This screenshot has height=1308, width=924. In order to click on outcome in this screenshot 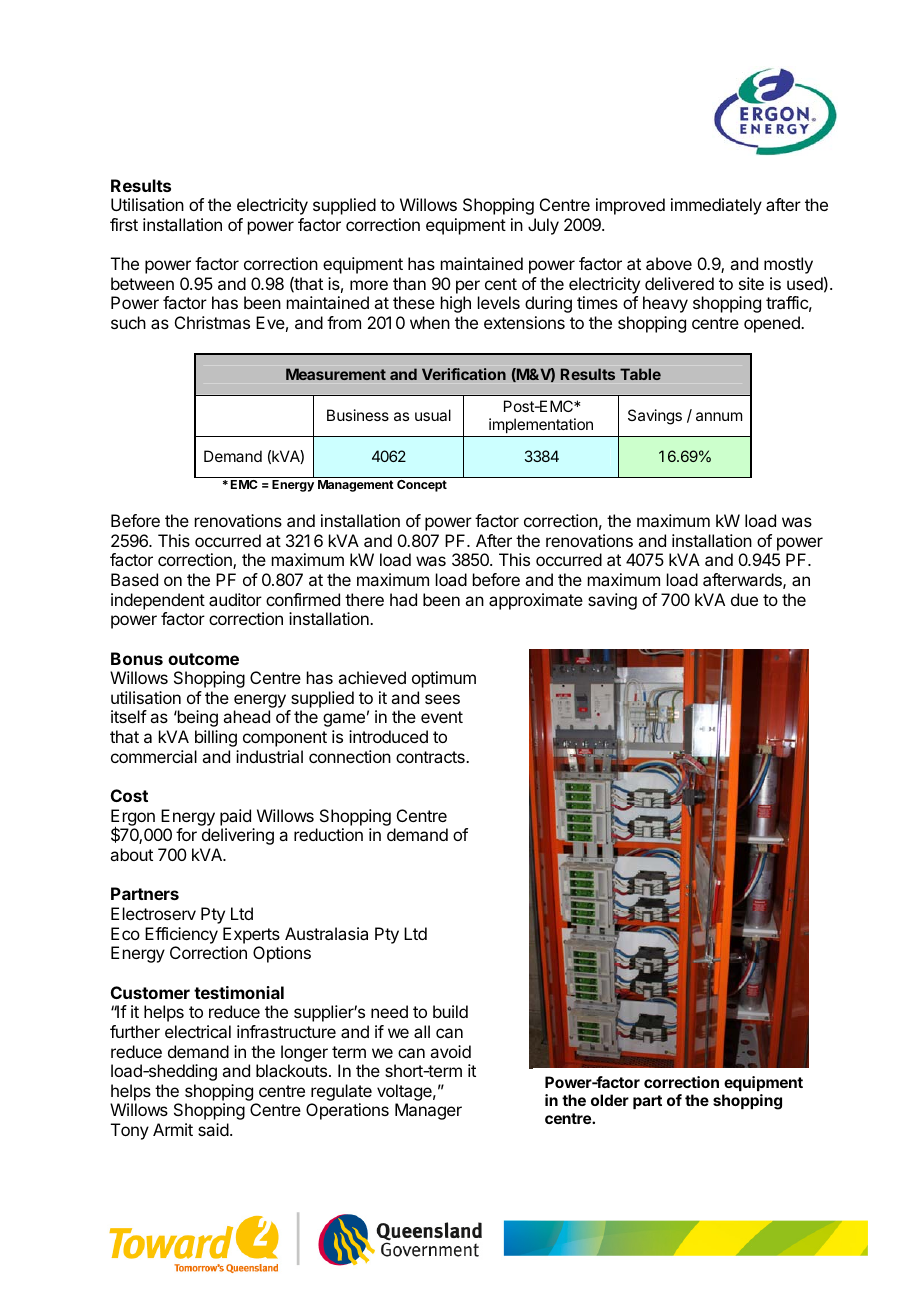, I will do `click(203, 659)`.
